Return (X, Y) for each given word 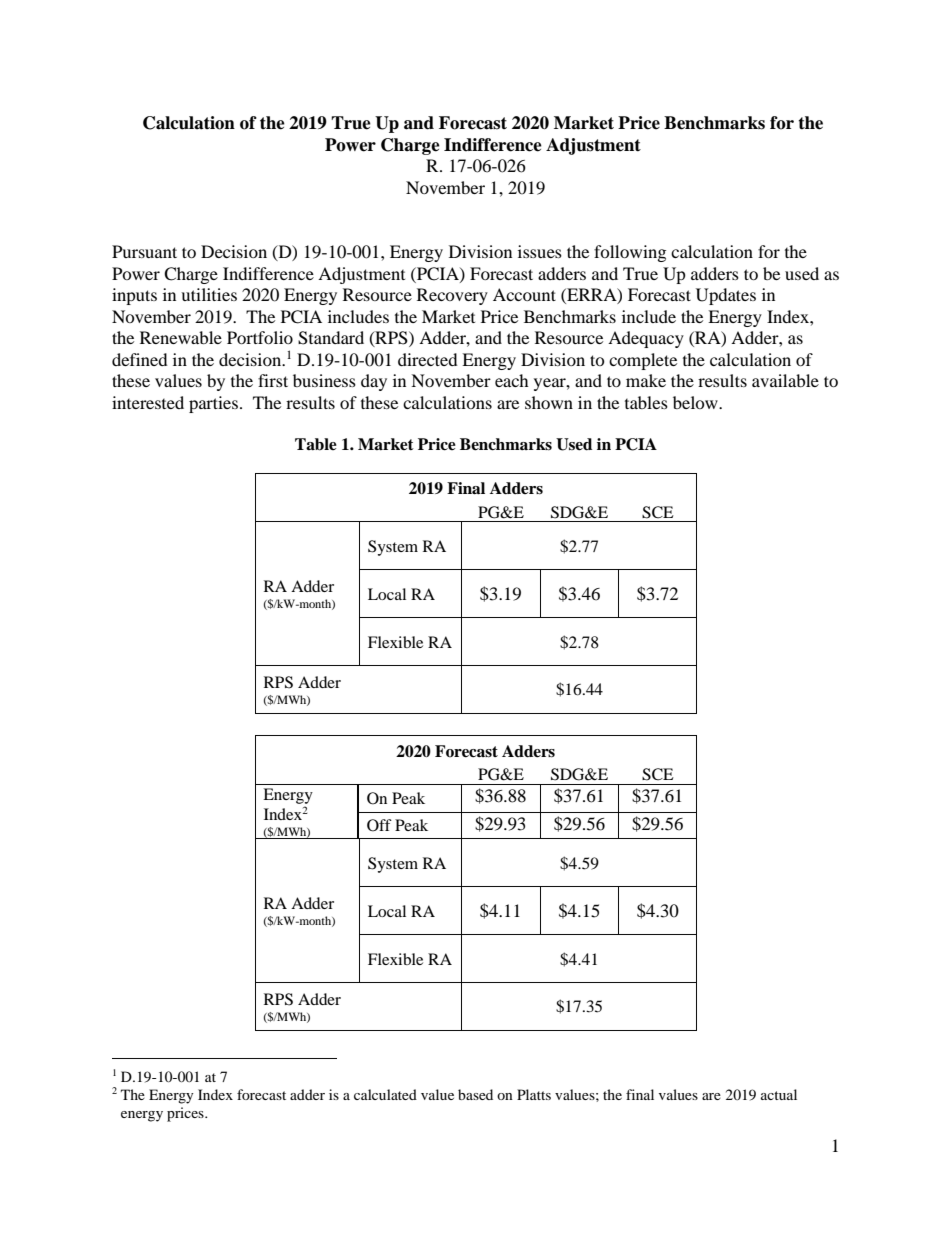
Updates (726, 296)
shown (549, 402)
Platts (534, 1094)
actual (779, 1094)
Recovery (452, 296)
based (475, 1094)
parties (213, 404)
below (696, 402)
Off (379, 825)
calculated (385, 1094)
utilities (209, 294)
